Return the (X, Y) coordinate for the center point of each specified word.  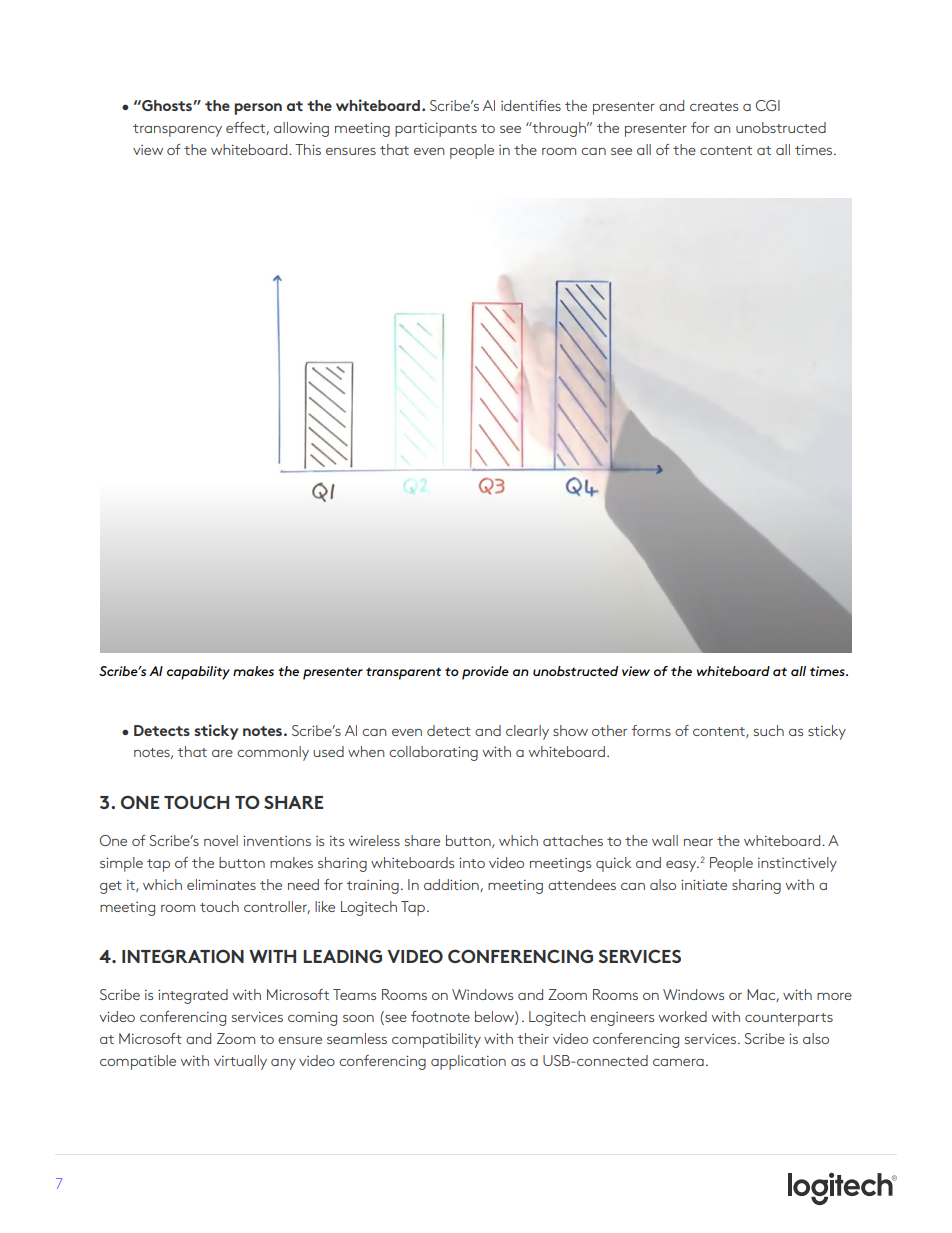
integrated (193, 996)
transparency (177, 130)
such (769, 730)
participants (436, 130)
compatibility (436, 1040)
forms (651, 730)
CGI (768, 105)
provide (485, 673)
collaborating (433, 753)
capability (198, 673)
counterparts (789, 1019)
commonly (273, 753)
